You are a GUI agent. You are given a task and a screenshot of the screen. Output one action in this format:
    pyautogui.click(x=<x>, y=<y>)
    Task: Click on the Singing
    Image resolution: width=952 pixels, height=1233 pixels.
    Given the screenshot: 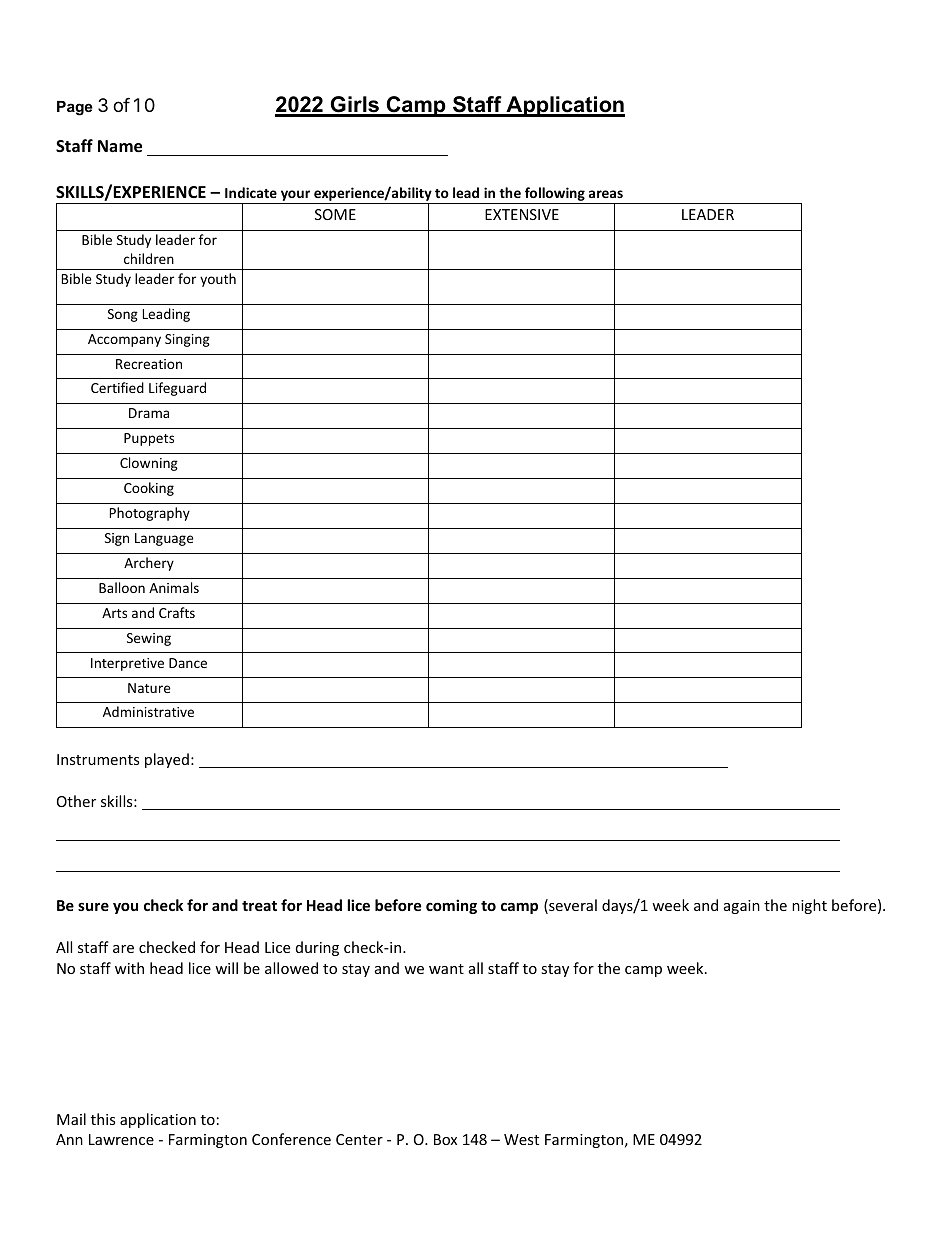 What is the action you would take?
    pyautogui.click(x=187, y=340)
